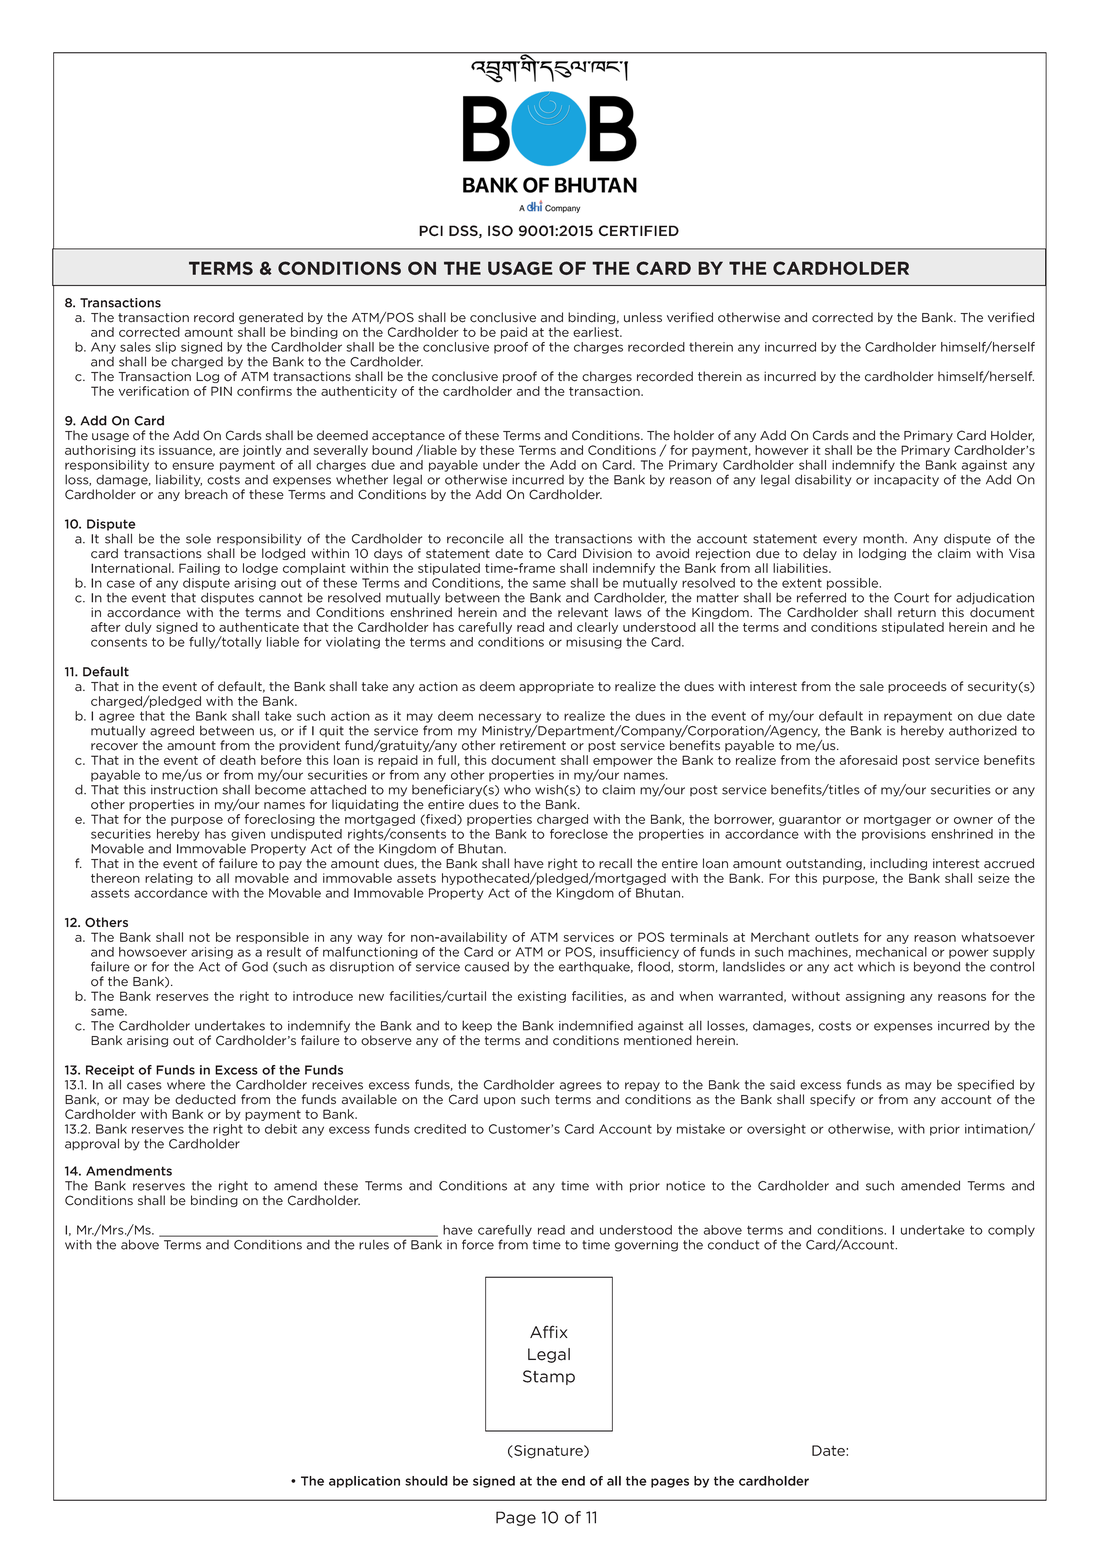 The width and height of the image is (1098, 1553). What do you see at coordinates (579, 834) in the image?
I see `foreclose` at bounding box center [579, 834].
